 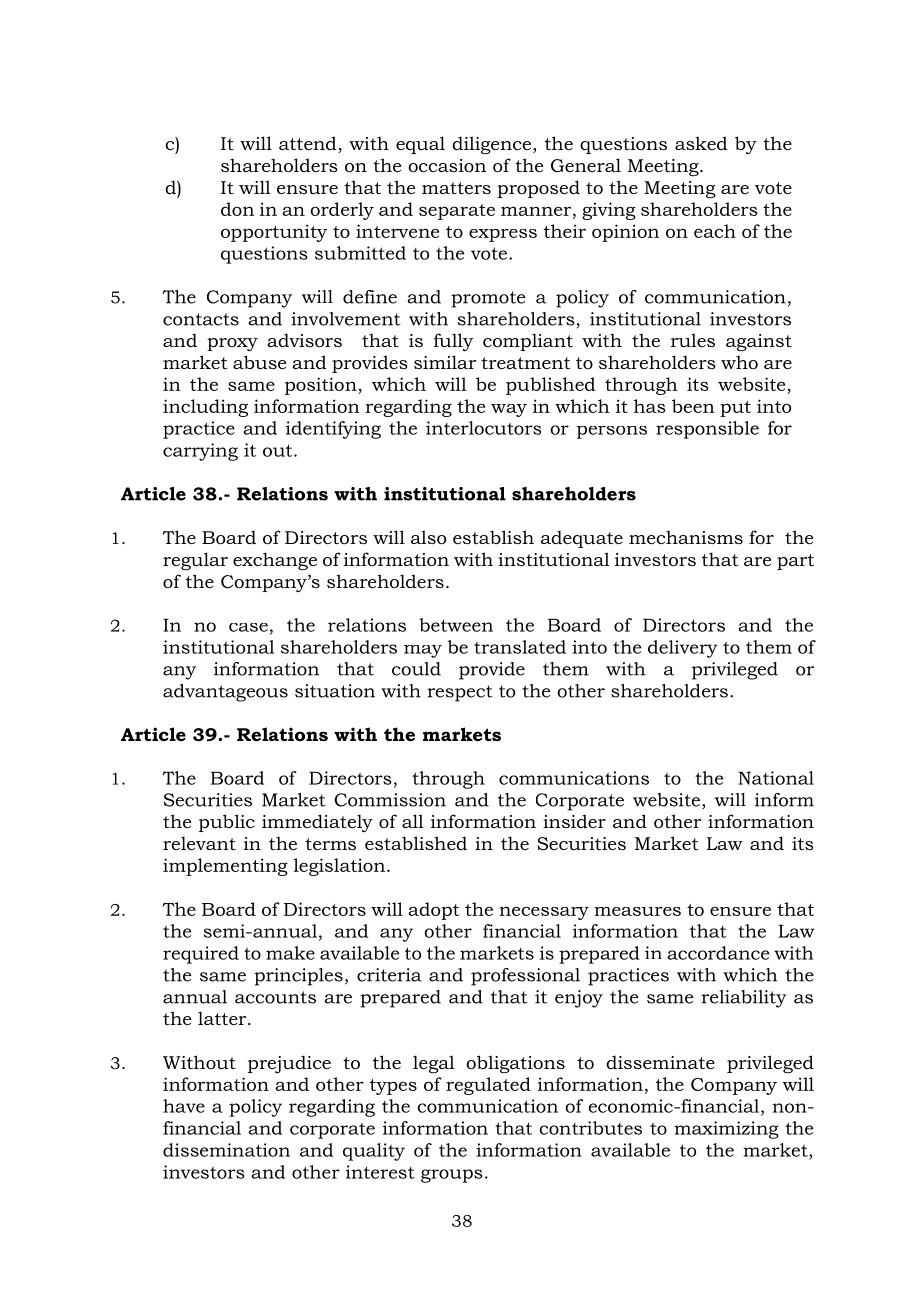 What do you see at coordinates (237, 209) in the document?
I see `don` at bounding box center [237, 209].
